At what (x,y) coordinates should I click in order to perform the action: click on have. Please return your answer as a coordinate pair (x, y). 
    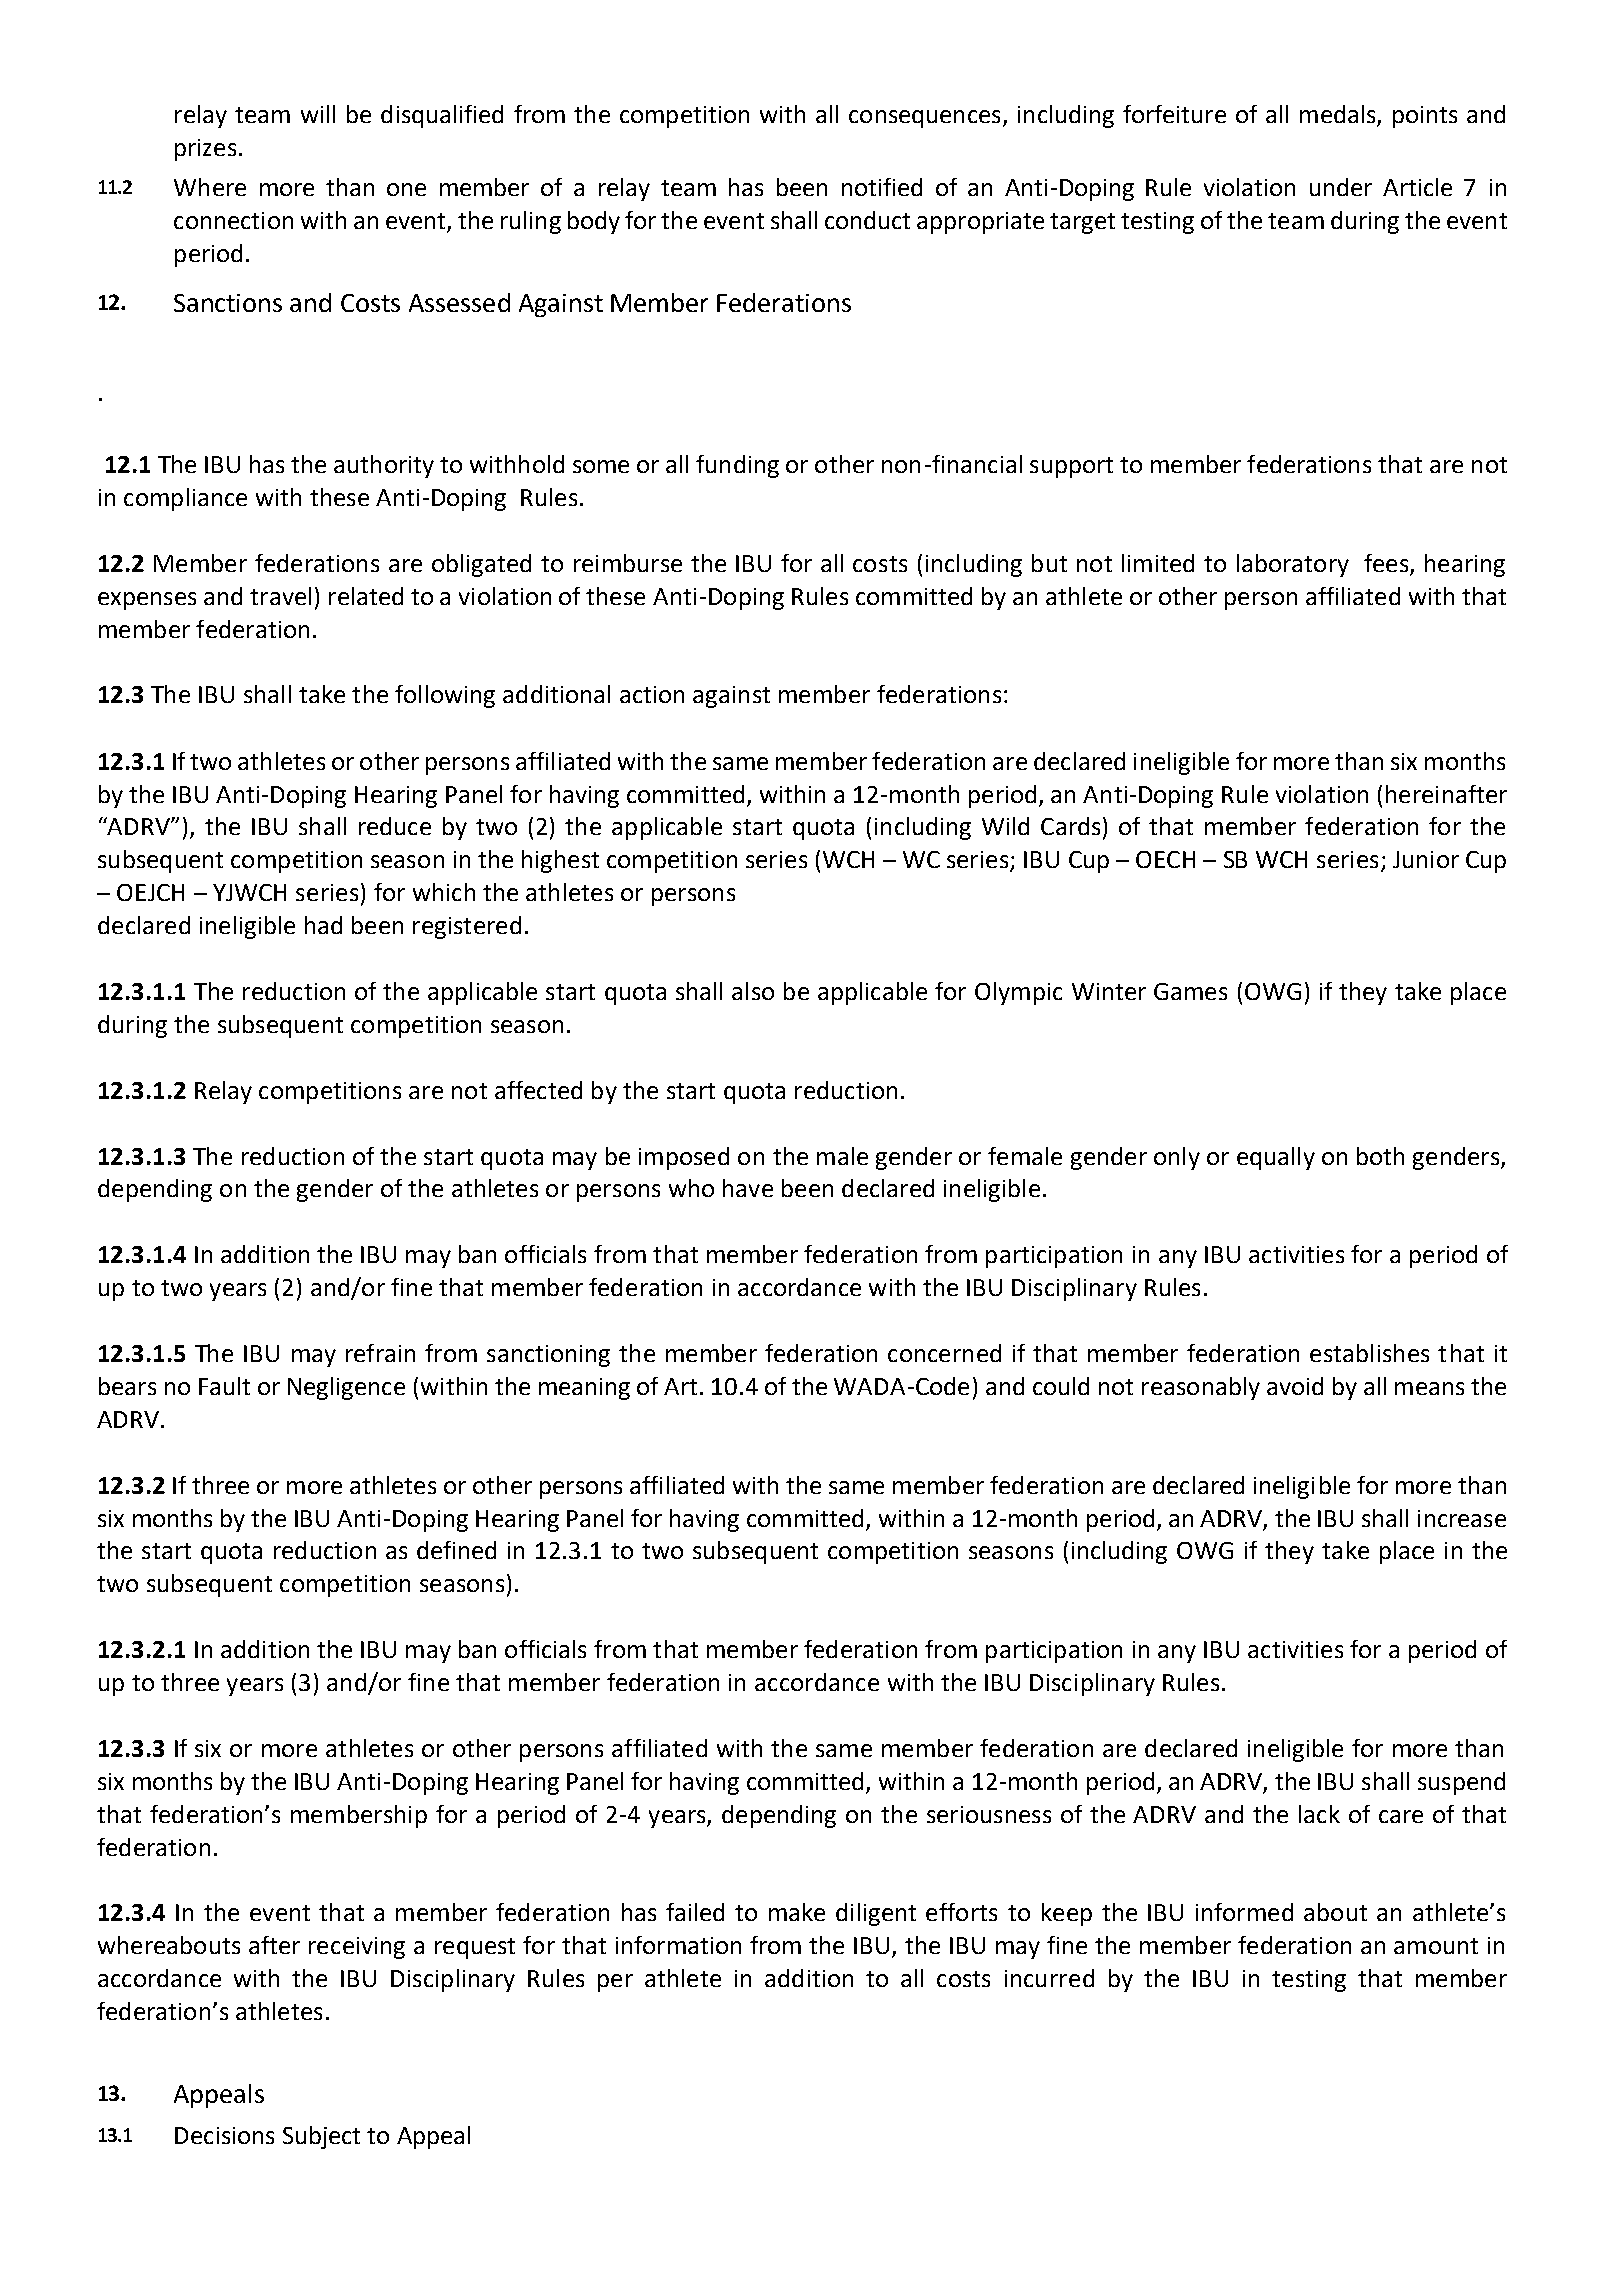
    Looking at the image, I should click on (748, 1188).
